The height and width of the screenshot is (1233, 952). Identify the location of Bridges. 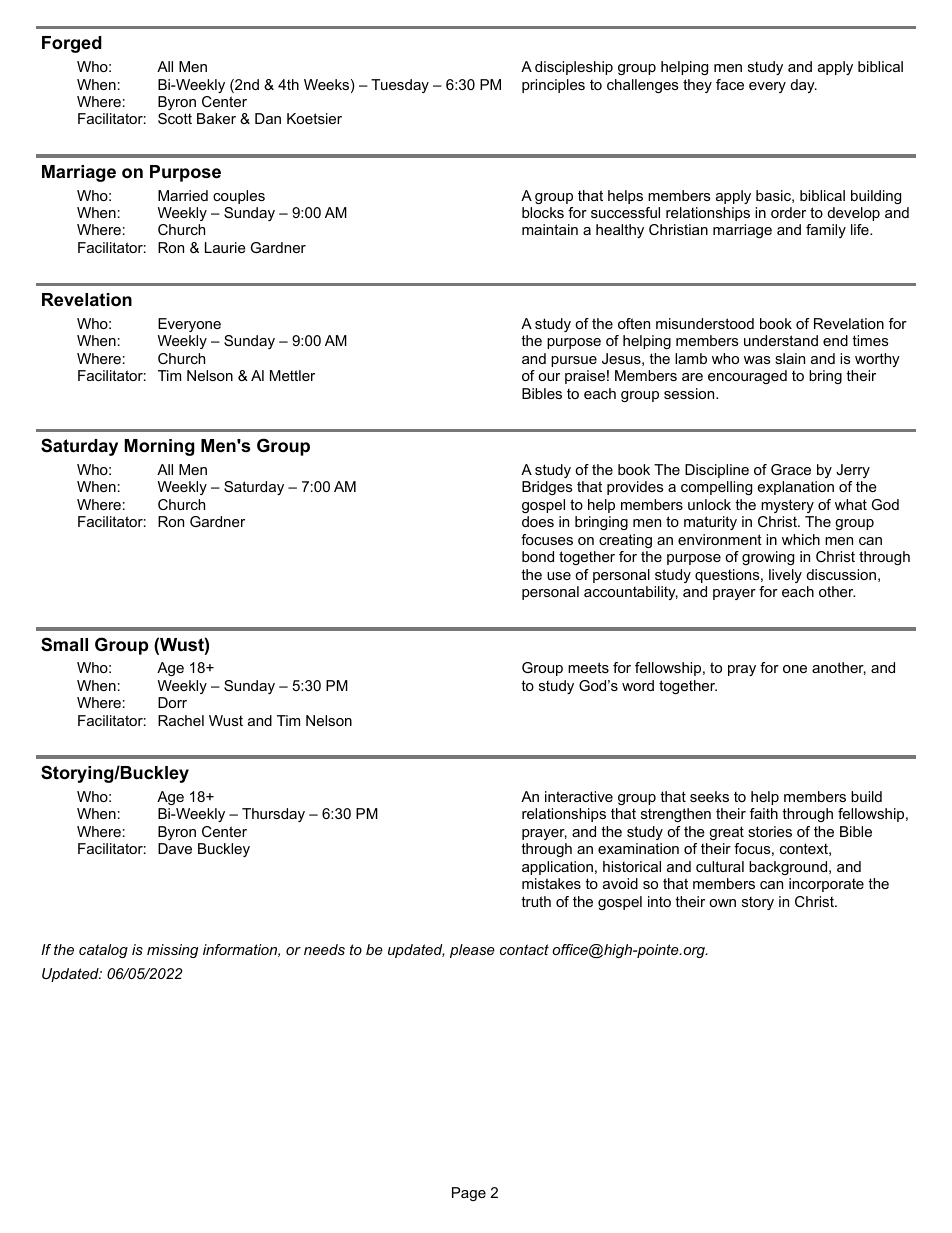
(547, 488).
